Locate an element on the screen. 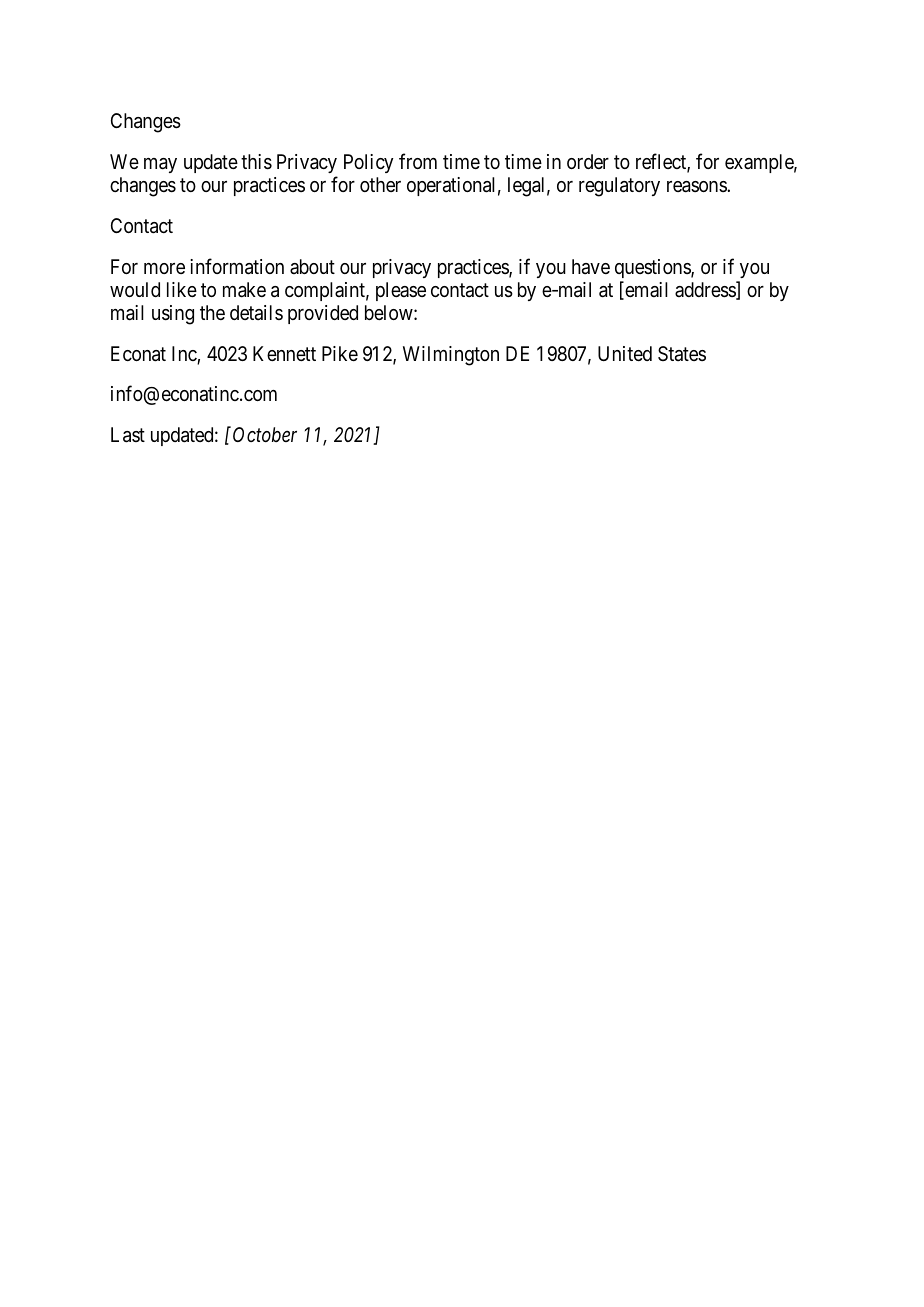  Last is located at coordinates (128, 435).
